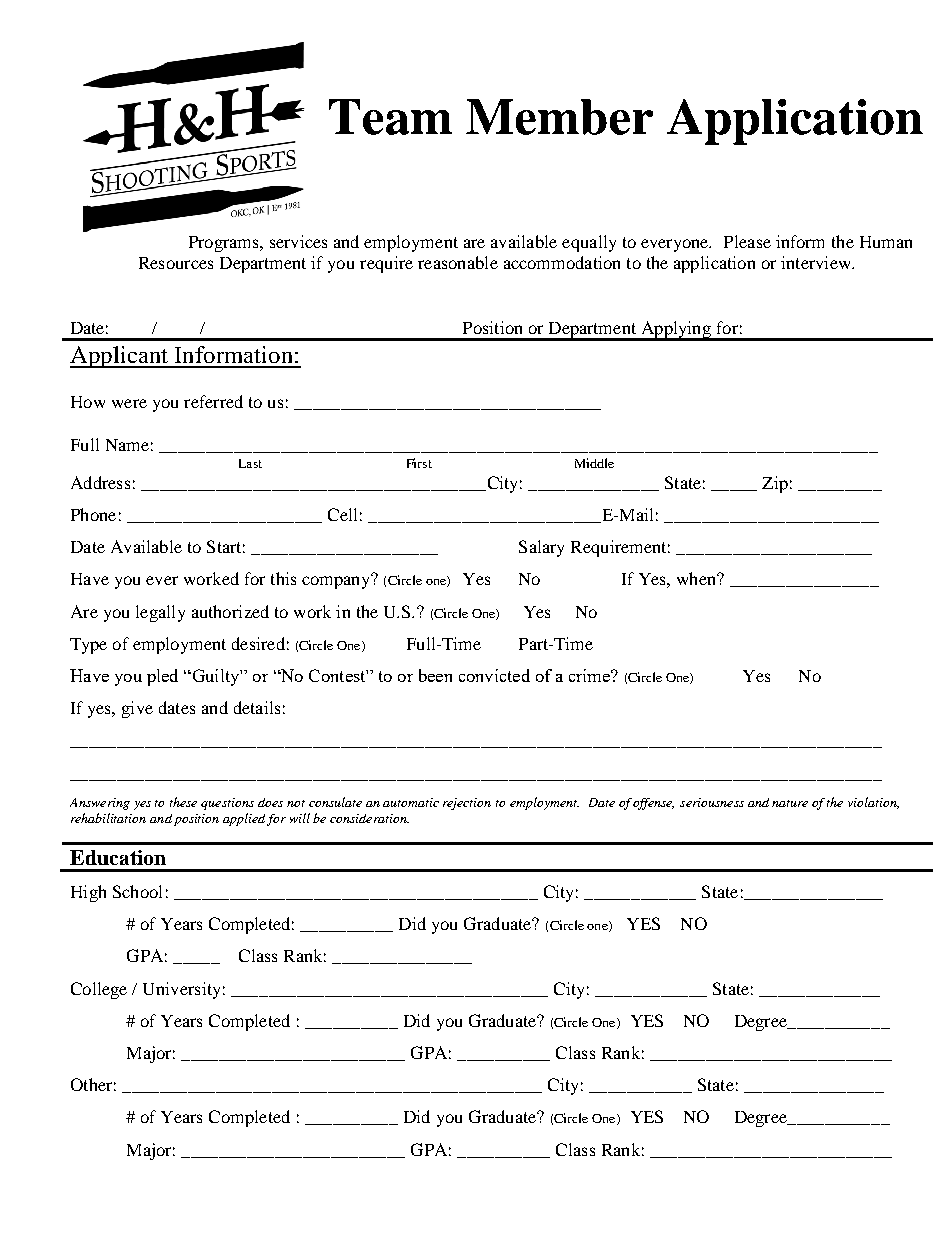 This document has width=952, height=1233. What do you see at coordinates (698, 578) in the document?
I see `when` at bounding box center [698, 578].
